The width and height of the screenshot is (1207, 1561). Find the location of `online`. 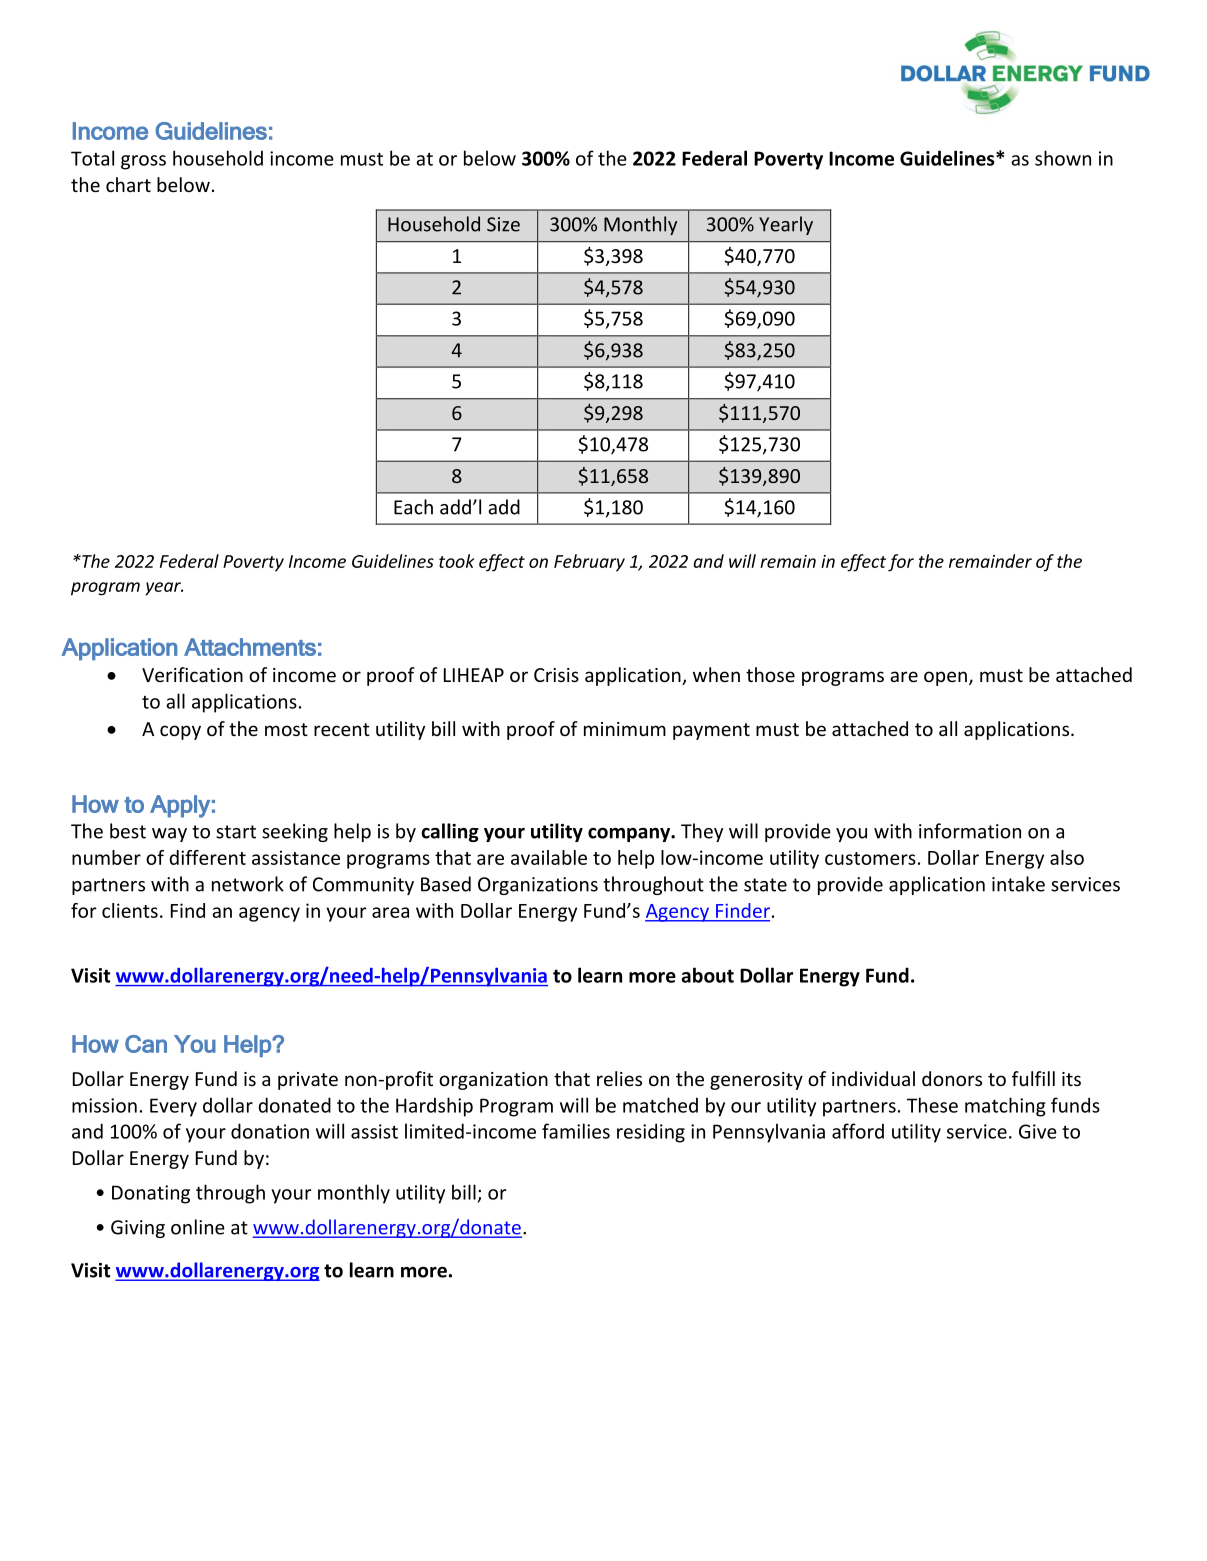

online is located at coordinates (198, 1227).
